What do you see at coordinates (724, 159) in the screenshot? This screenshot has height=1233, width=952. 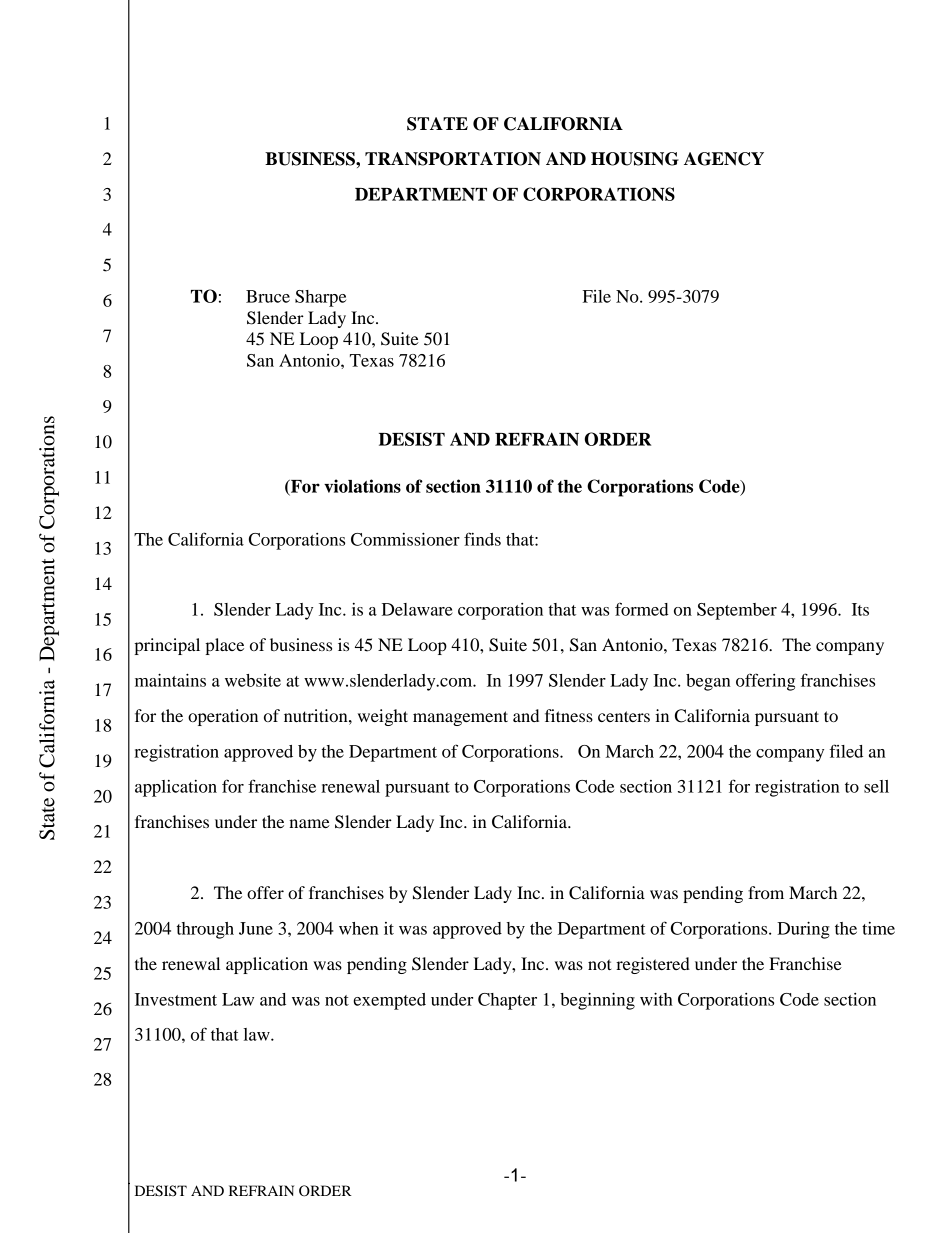 I see `AGENCY` at bounding box center [724, 159].
